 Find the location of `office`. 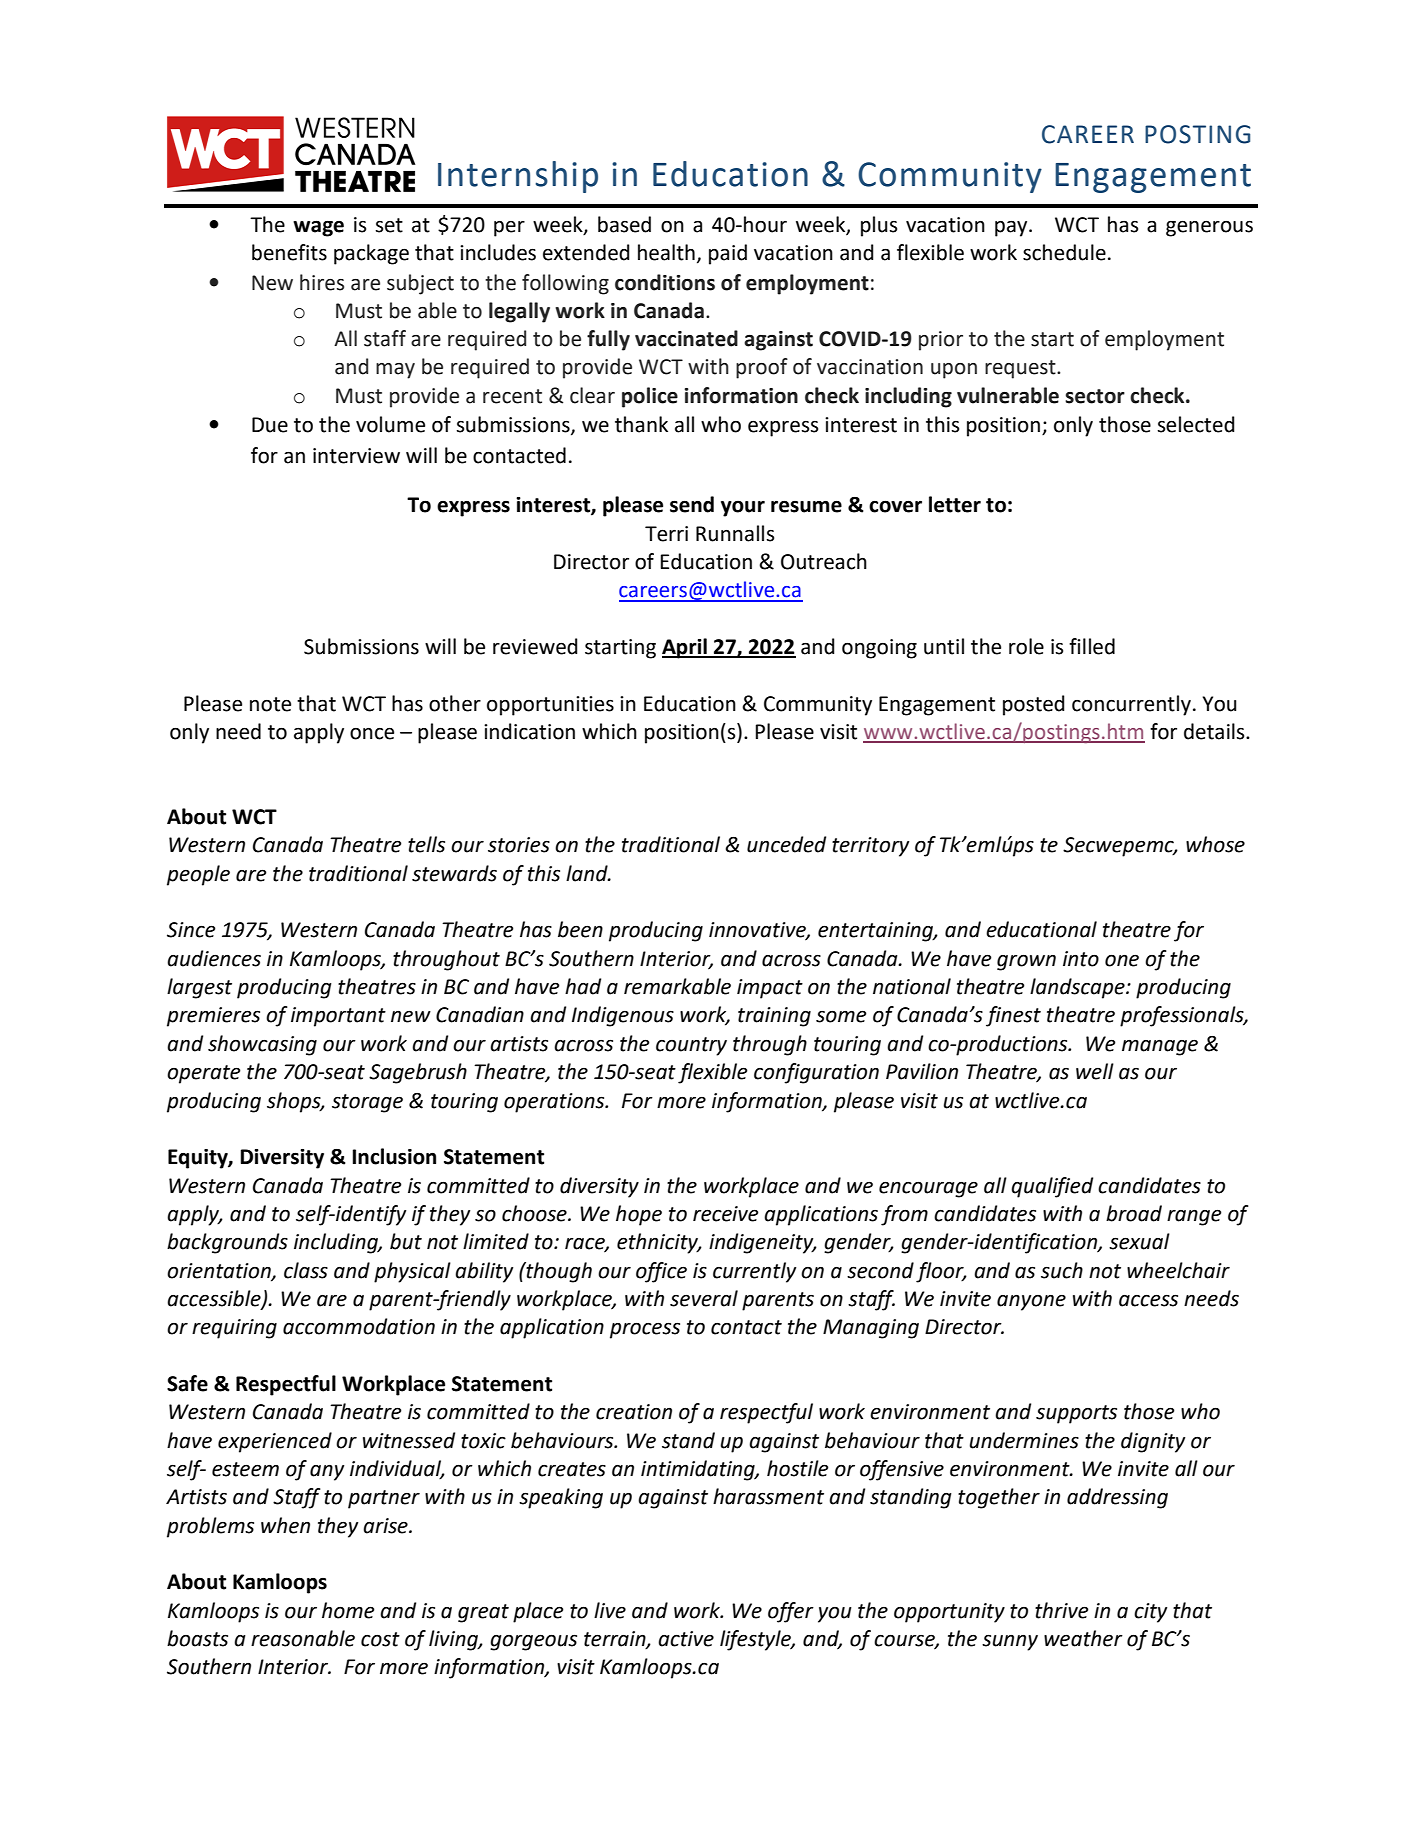

office is located at coordinates (661, 1272).
